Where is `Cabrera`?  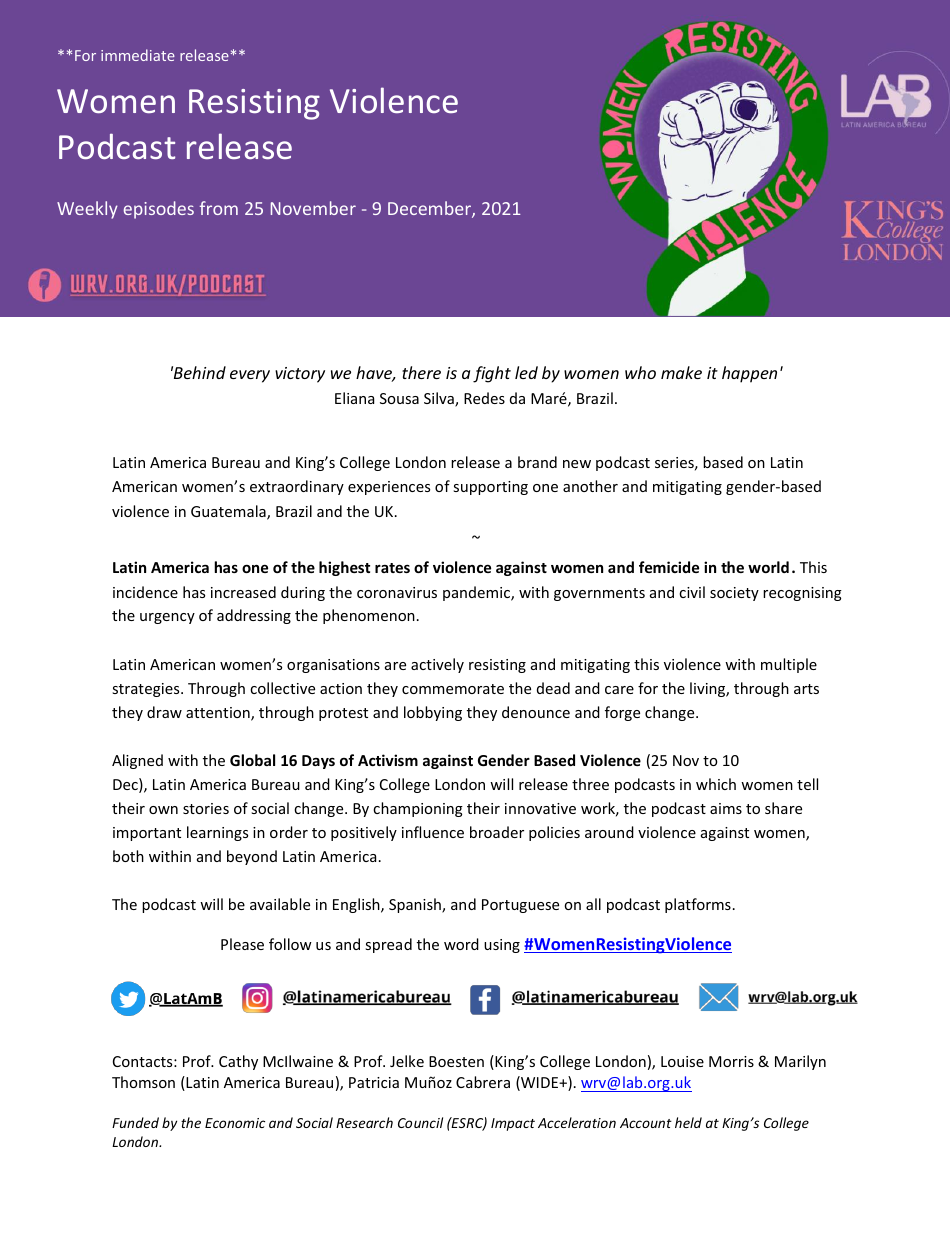
Cabrera is located at coordinates (483, 1082).
